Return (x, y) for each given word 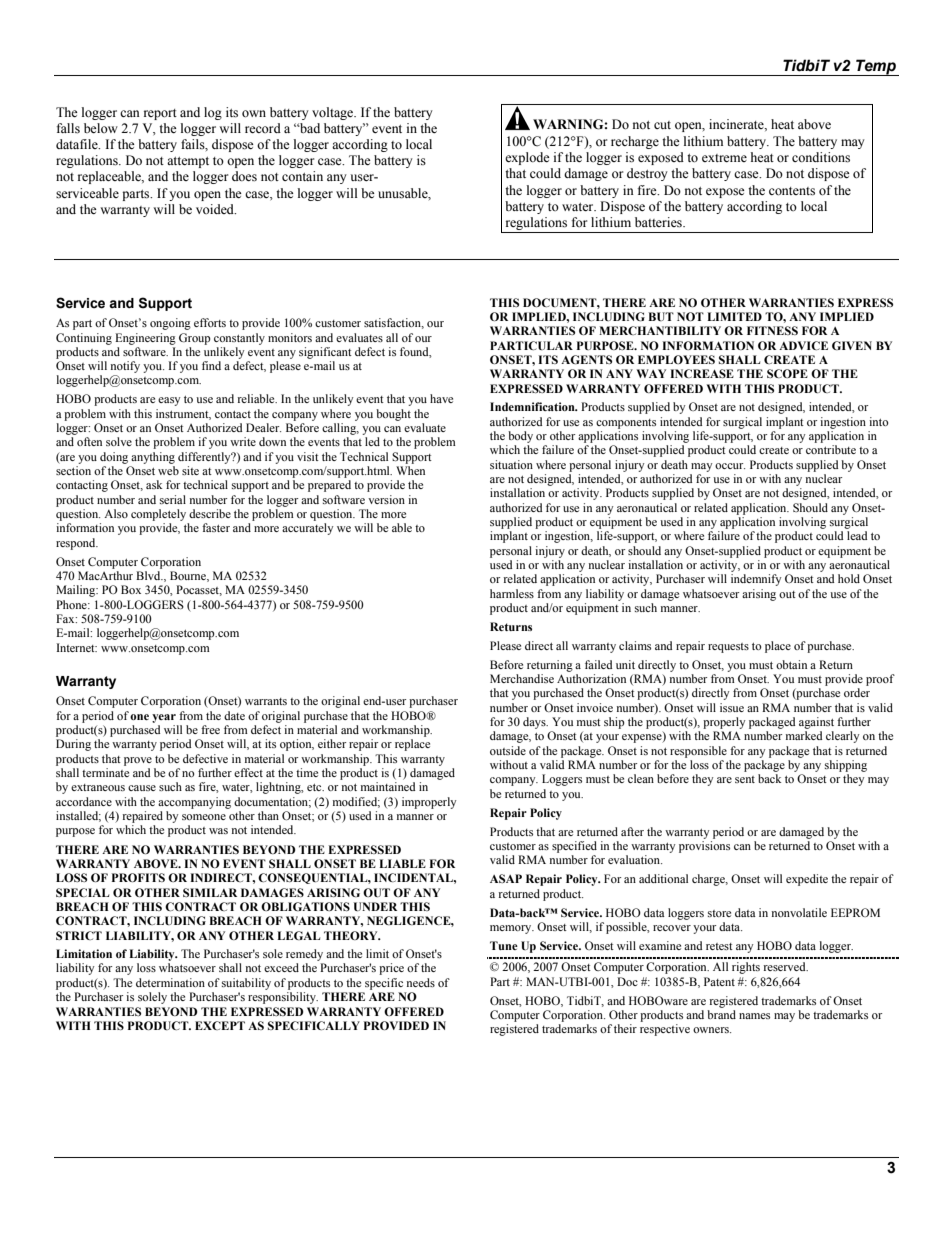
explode (527, 158)
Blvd (149, 575)
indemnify (756, 580)
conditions (821, 157)
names (754, 1016)
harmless (512, 593)
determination (170, 982)
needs (421, 982)
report (160, 114)
